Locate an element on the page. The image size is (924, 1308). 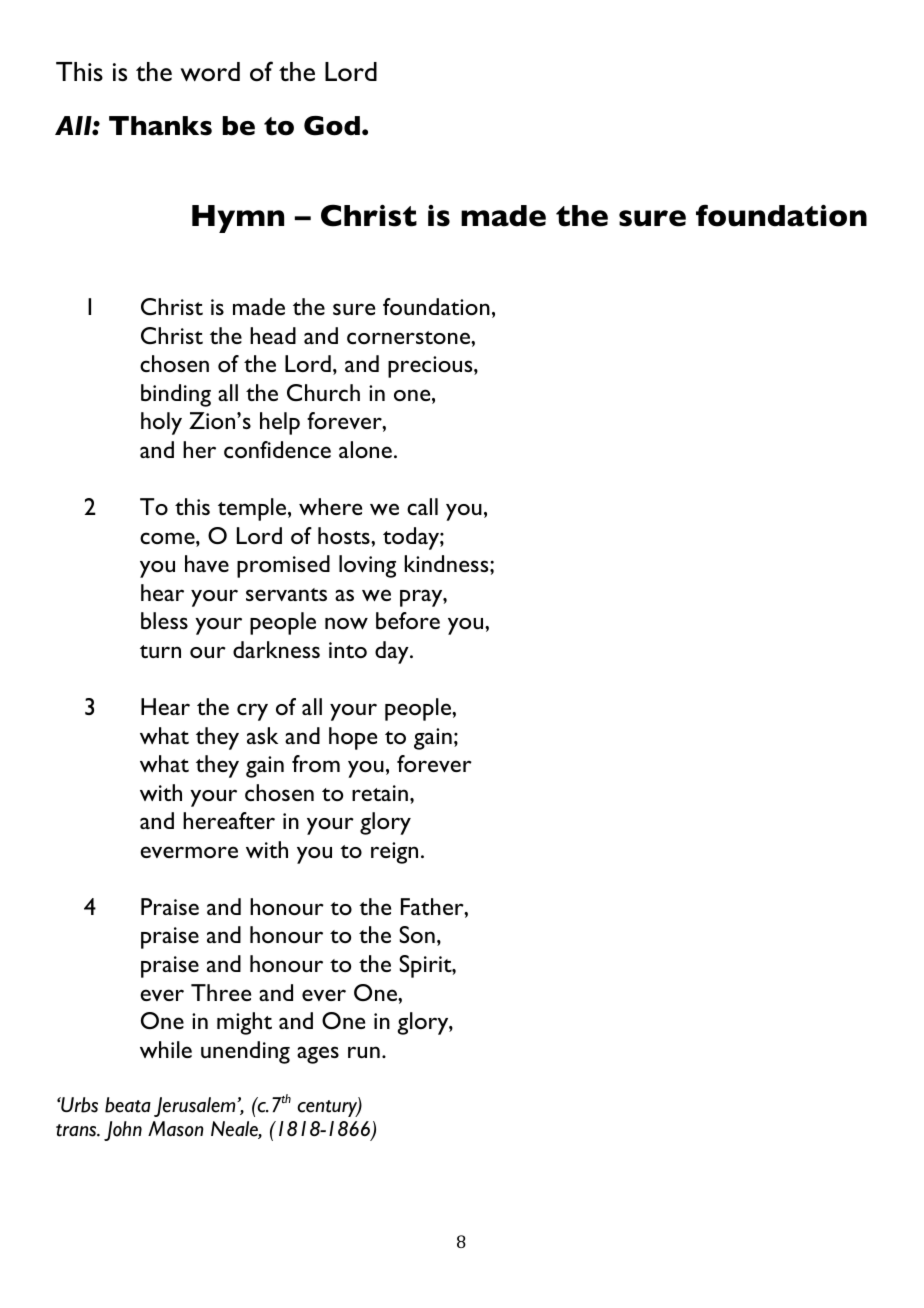
God is located at coordinates (332, 126).
